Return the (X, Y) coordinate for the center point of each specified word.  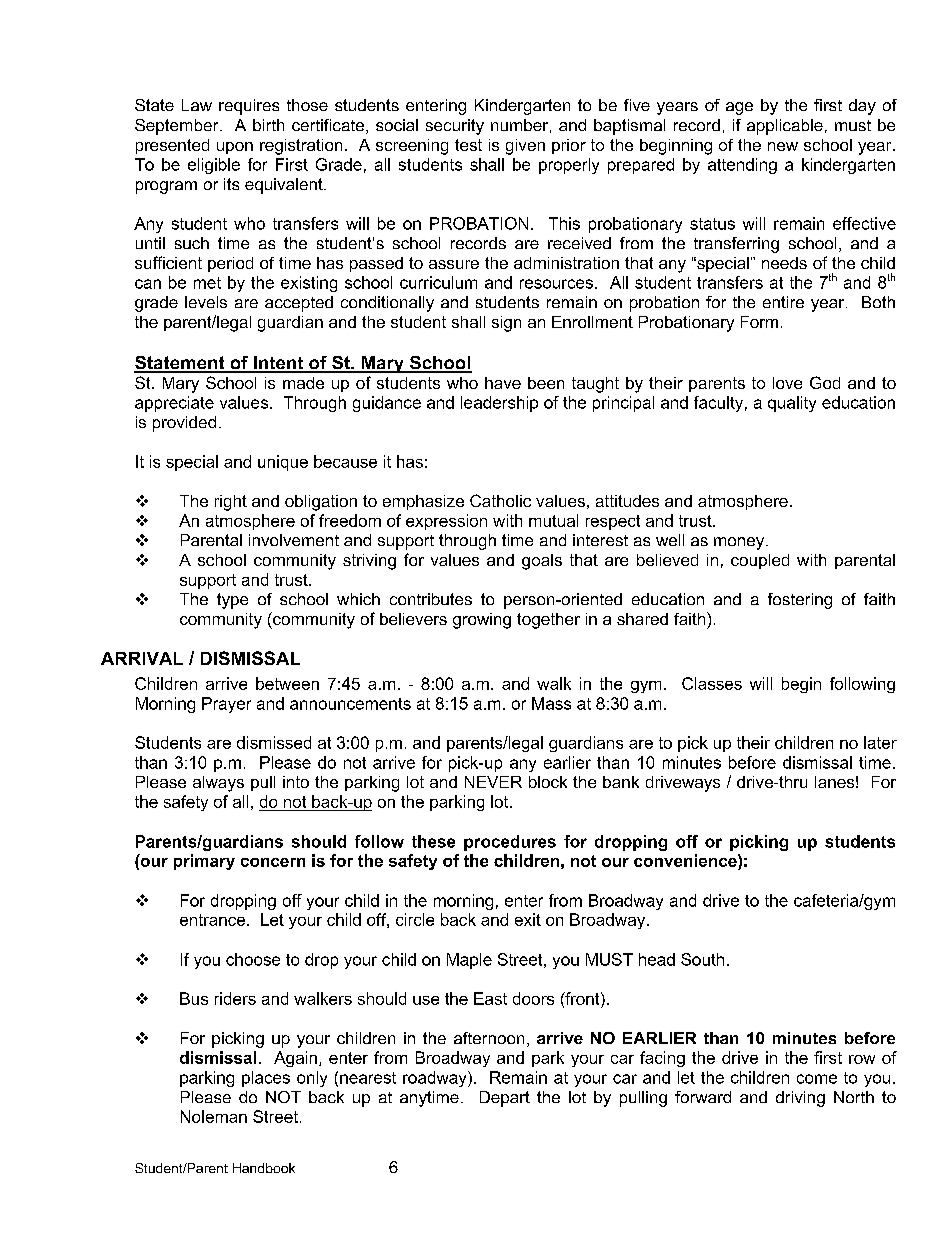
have (503, 383)
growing (482, 621)
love (787, 383)
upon (235, 148)
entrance (214, 920)
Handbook (264, 1168)
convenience (686, 860)
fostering (800, 601)
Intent (278, 364)
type (232, 601)
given (525, 147)
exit (528, 919)
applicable (785, 127)
